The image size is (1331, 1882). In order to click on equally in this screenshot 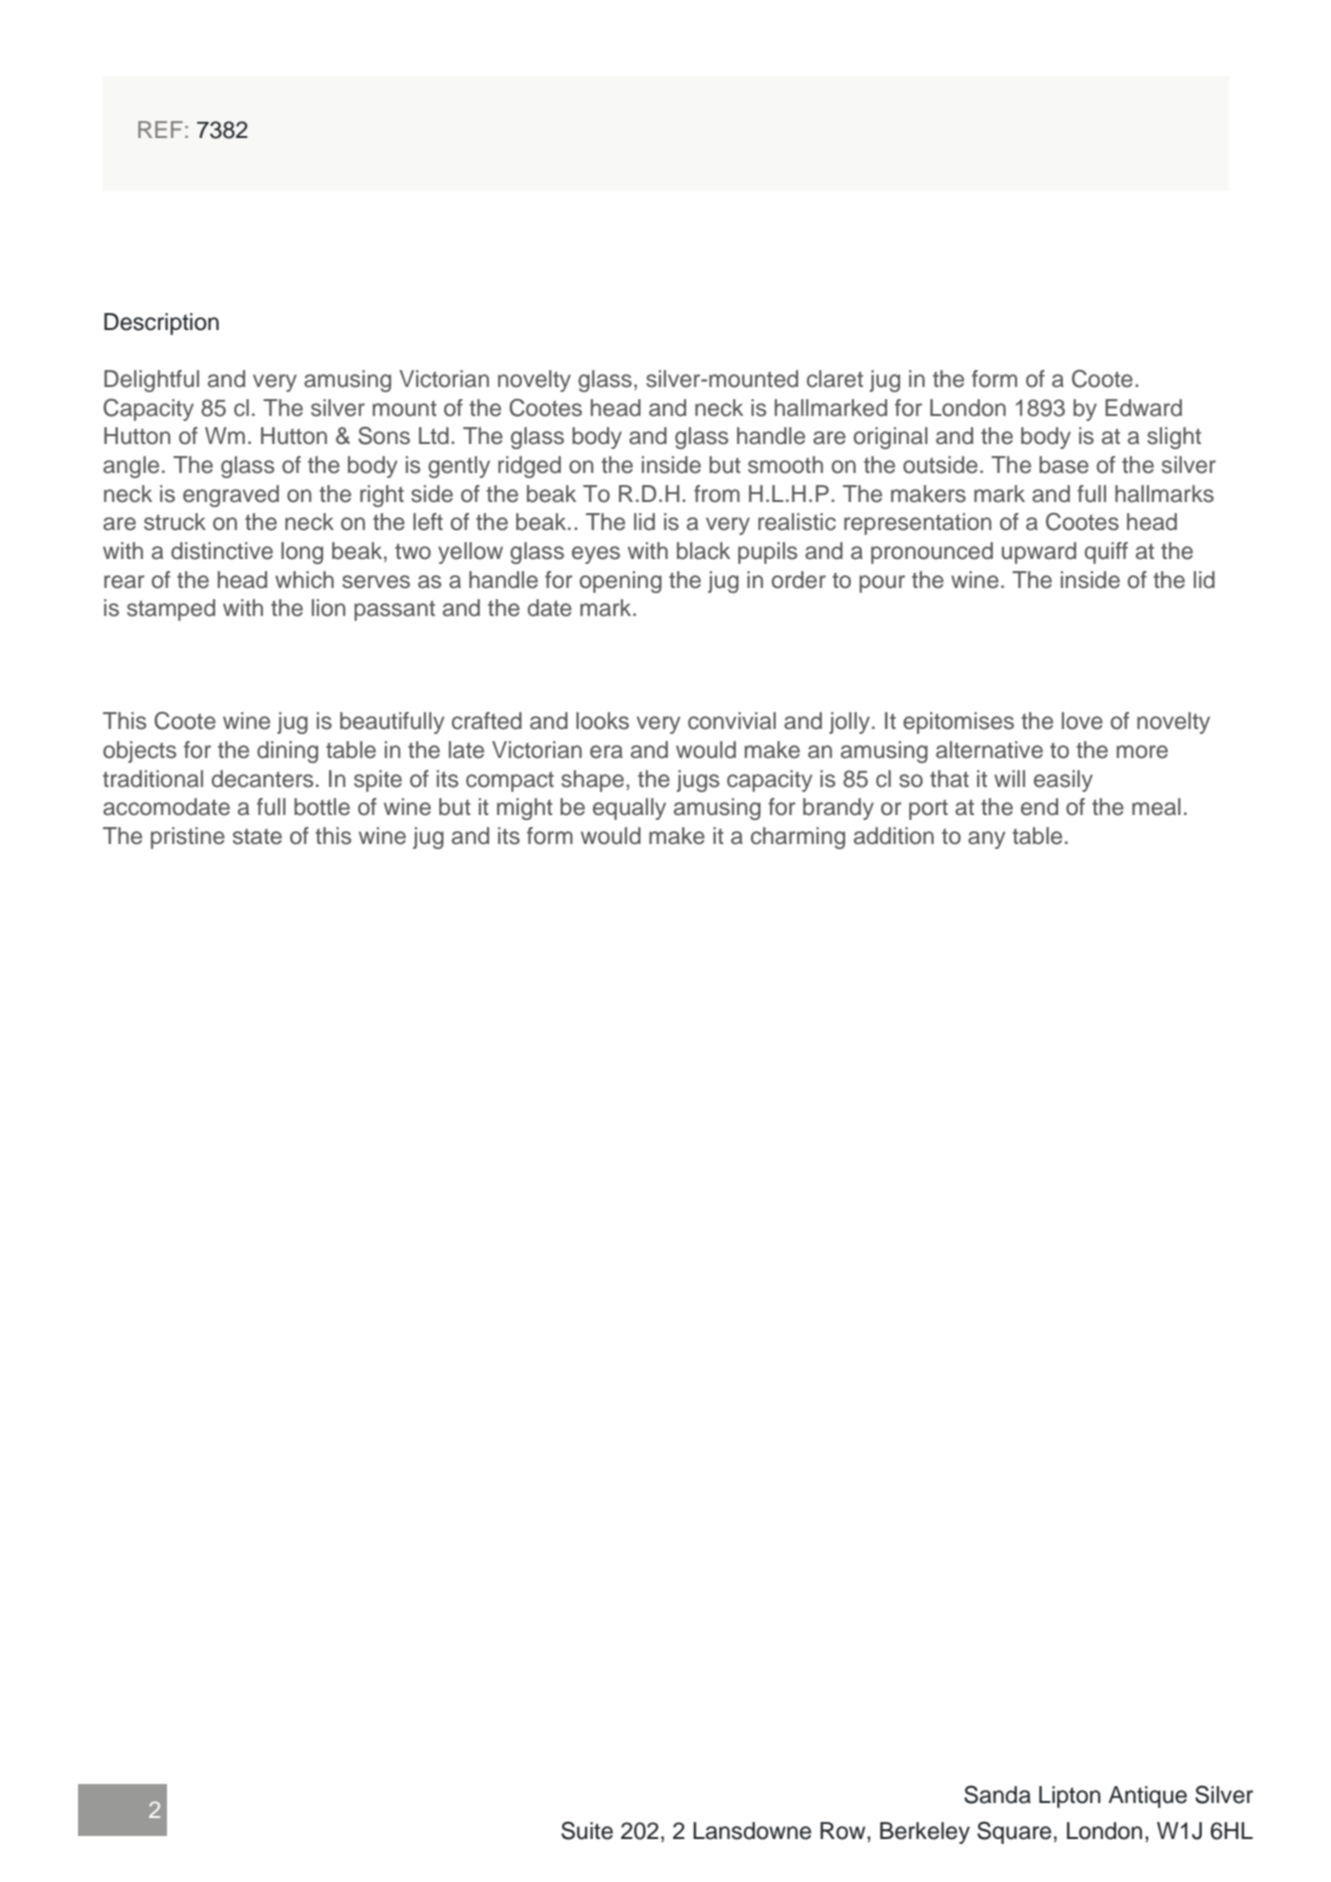, I will do `click(629, 809)`.
